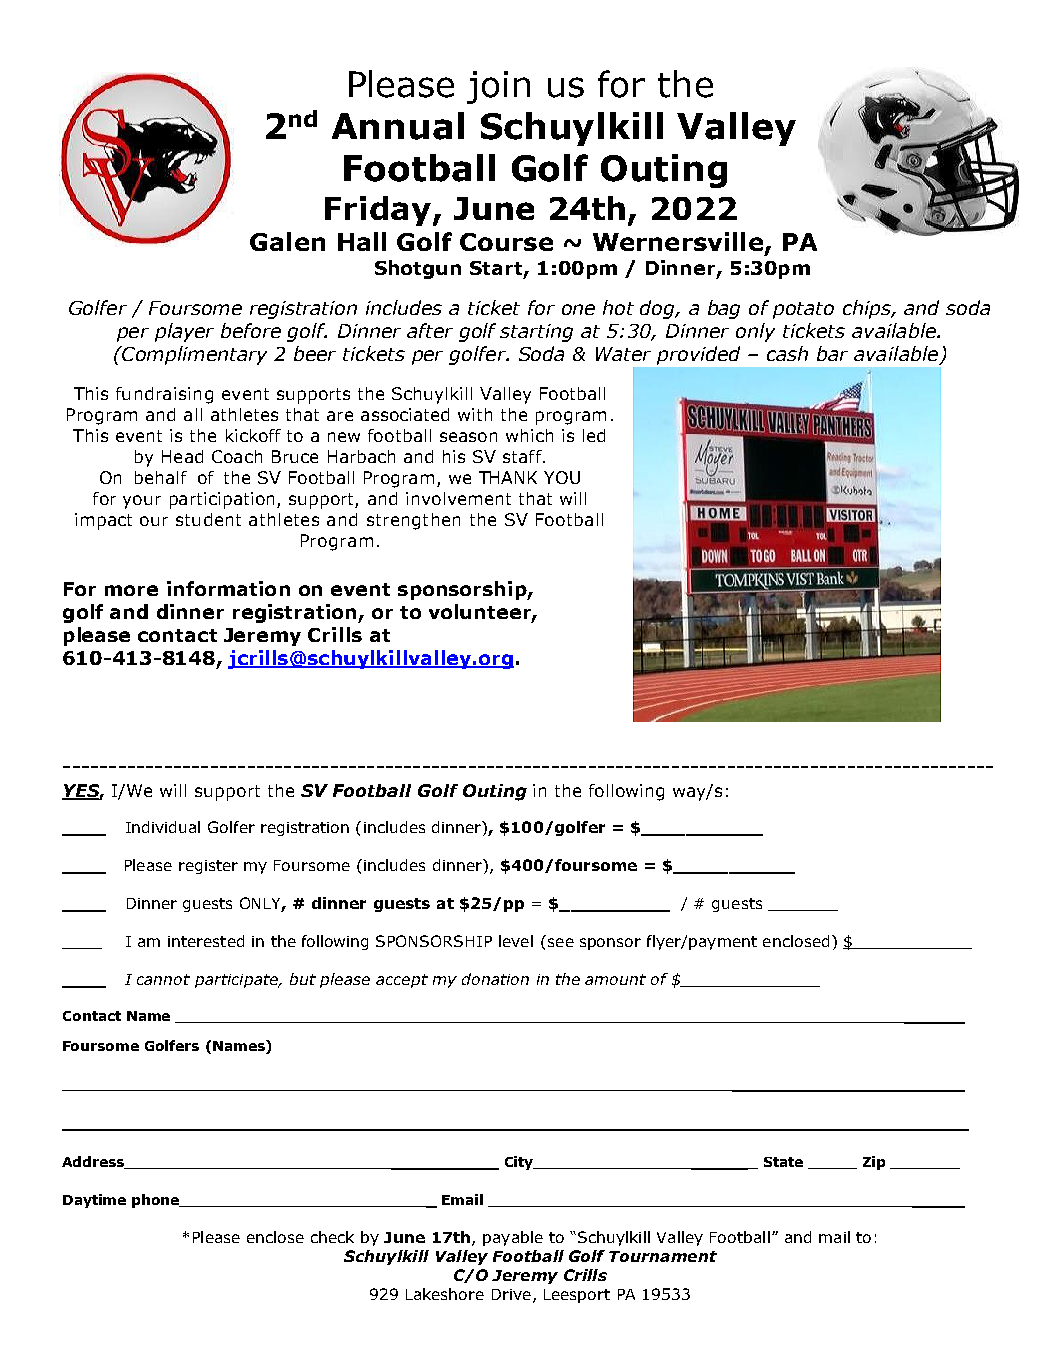 This screenshot has height=1372, width=1060. Describe the element at coordinates (228, 588) in the screenshot. I see `information` at that location.
